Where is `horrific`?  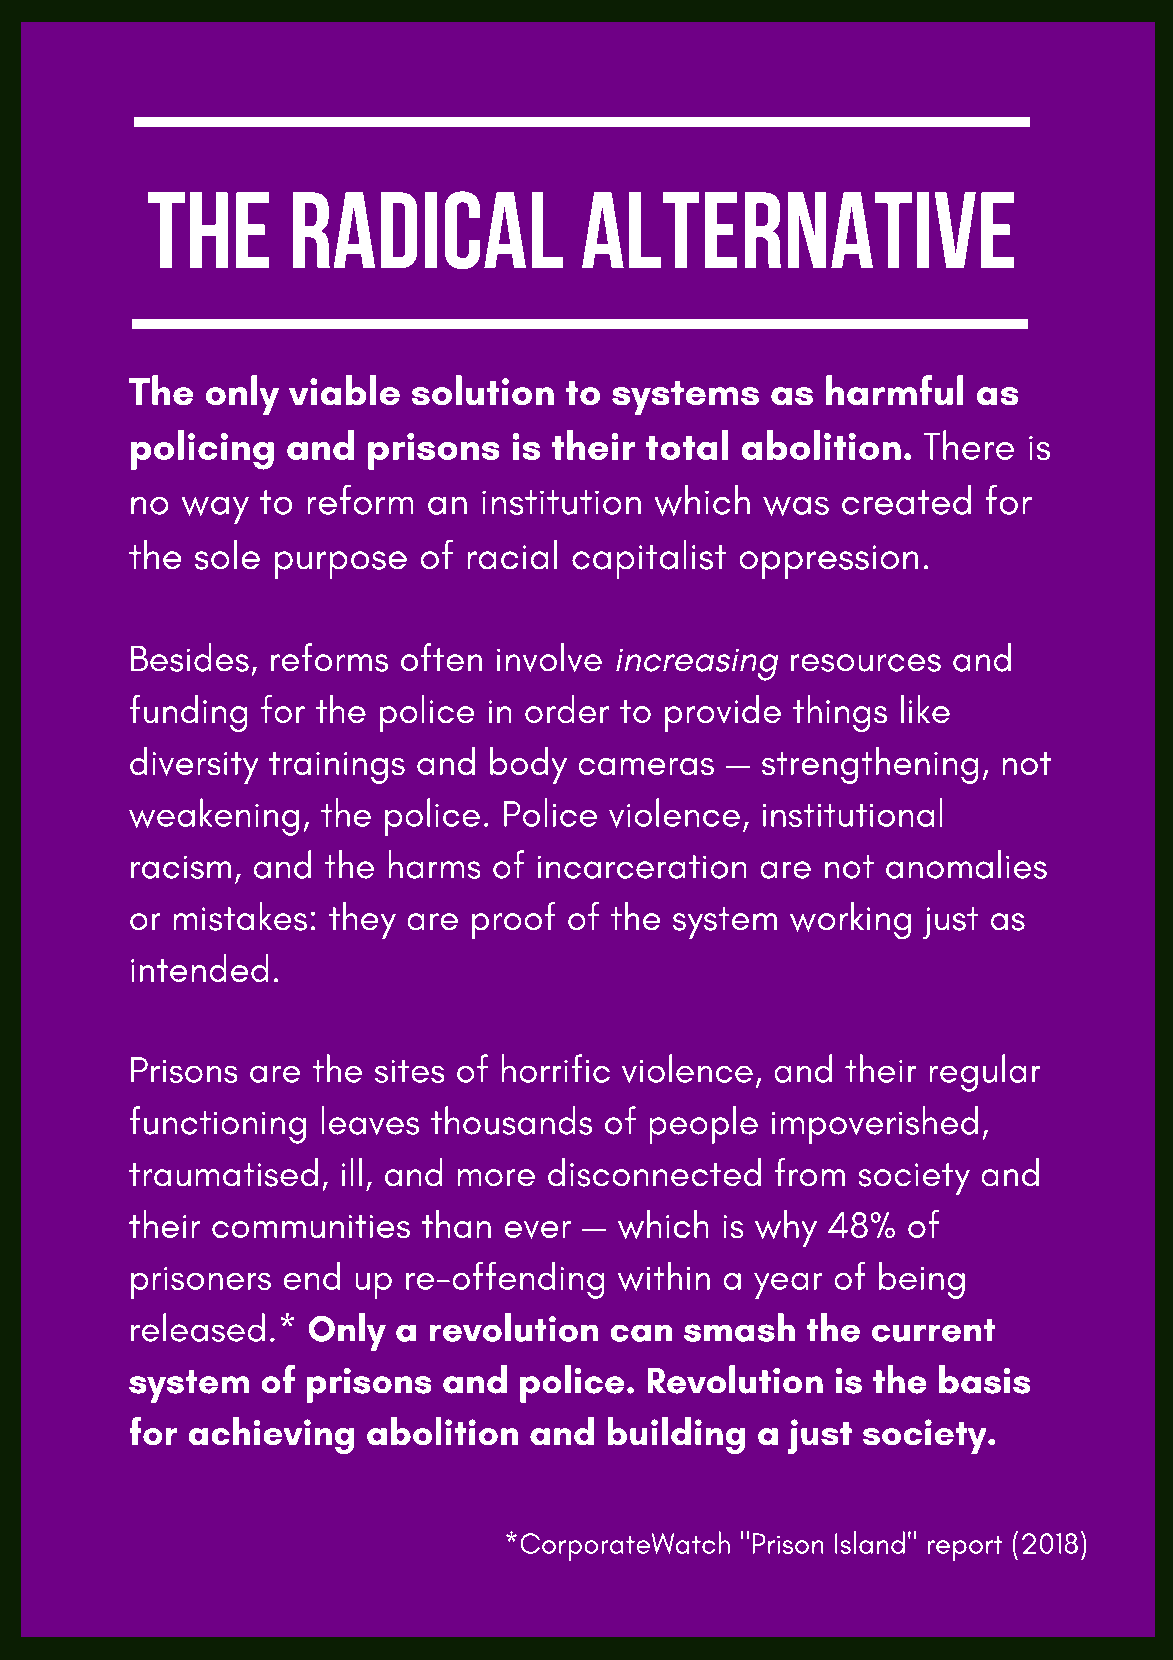
horrific is located at coordinates (556, 1068).
